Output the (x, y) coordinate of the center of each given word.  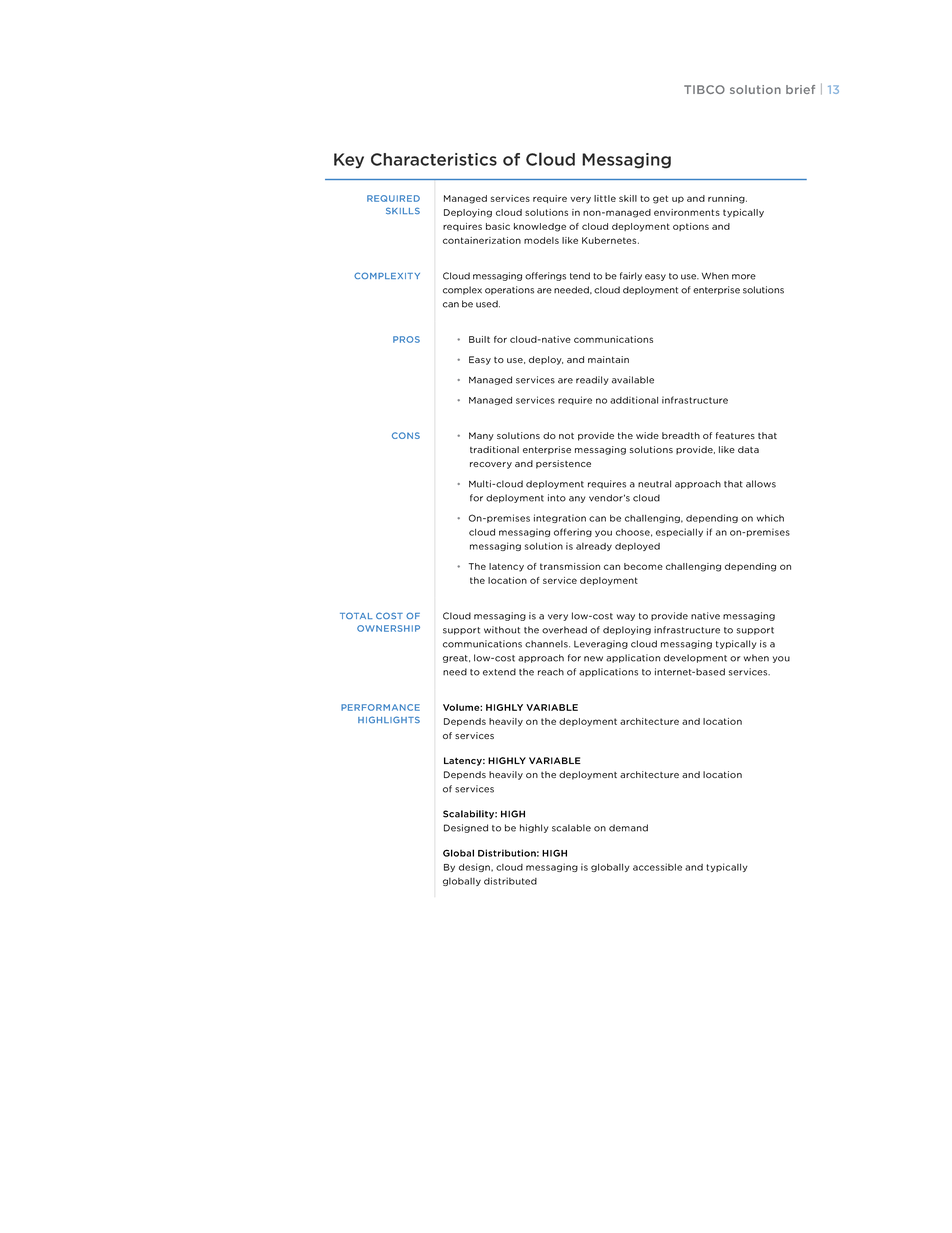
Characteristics (434, 159)
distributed (510, 881)
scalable (571, 828)
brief (800, 89)
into (557, 498)
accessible (657, 867)
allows (761, 484)
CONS (406, 435)
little (605, 198)
